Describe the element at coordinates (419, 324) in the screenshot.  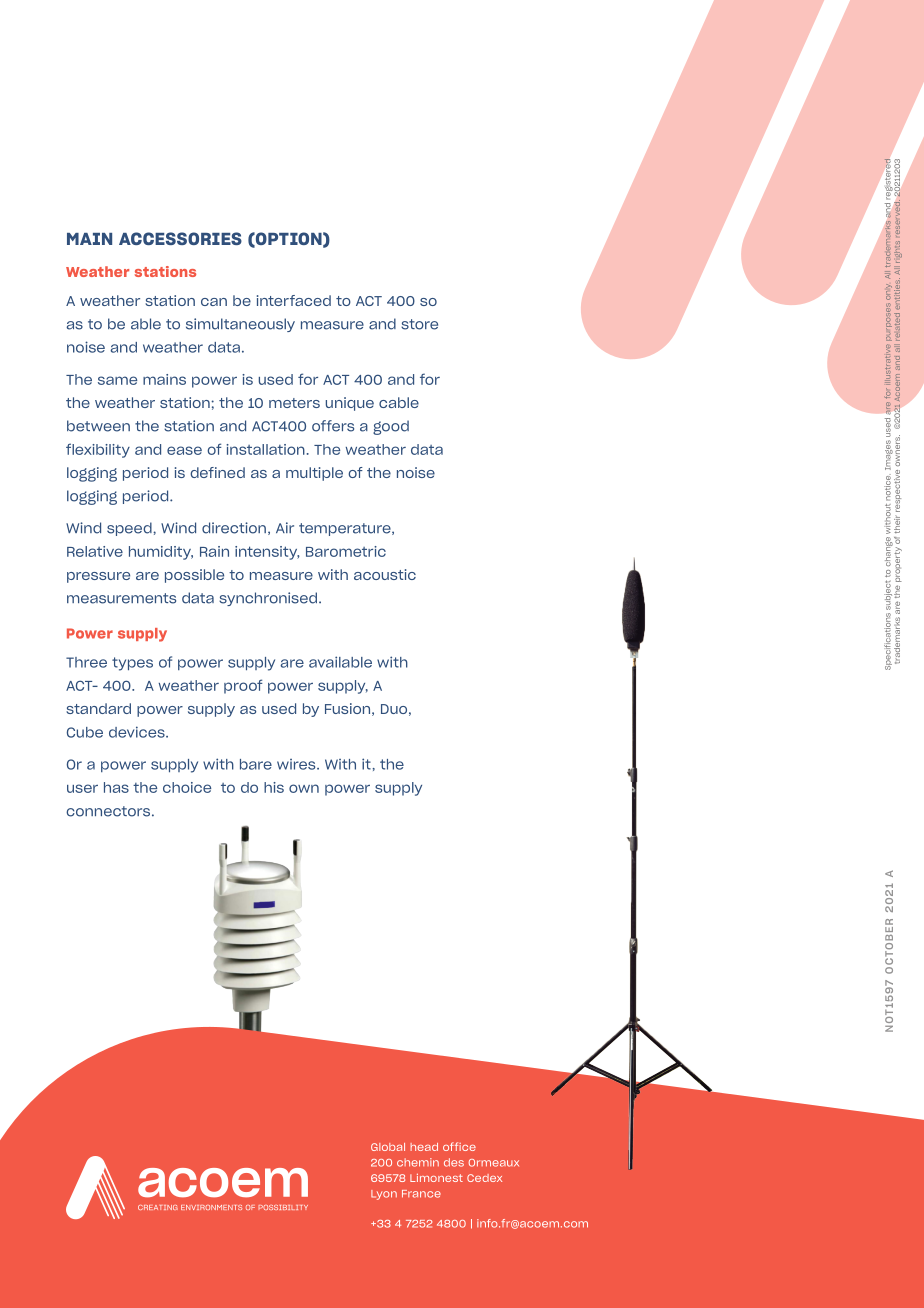
I see `store` at that location.
